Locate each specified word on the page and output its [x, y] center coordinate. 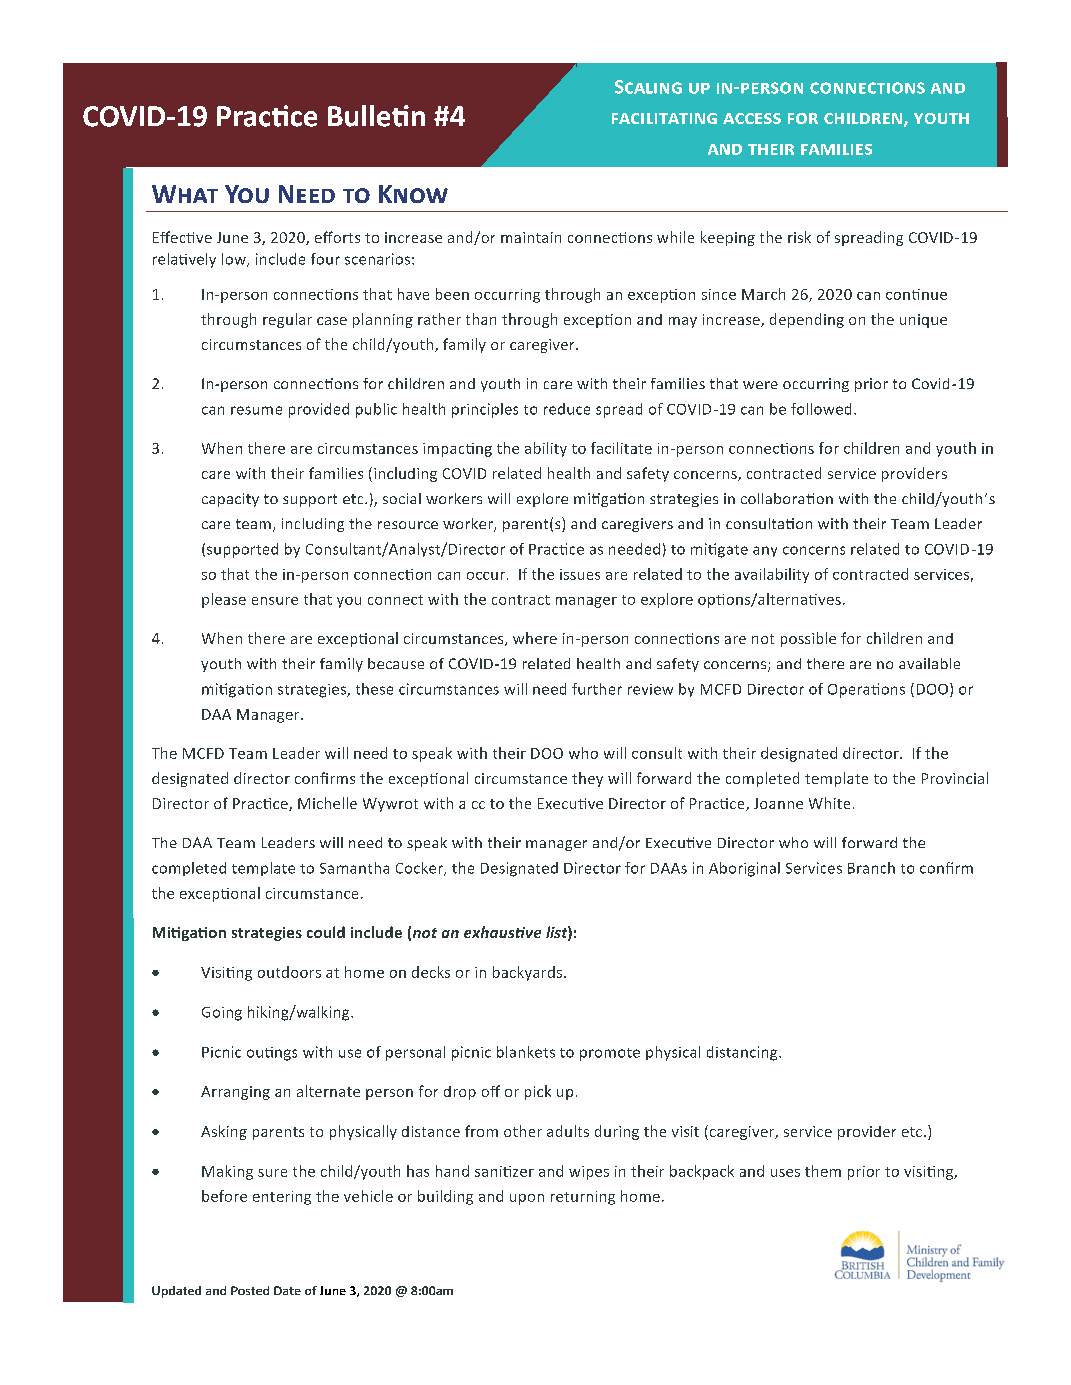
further [597, 689]
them [823, 1171]
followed [821, 409]
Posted [250, 1290]
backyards [529, 973]
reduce [567, 409]
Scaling [648, 87]
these [374, 689]
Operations [866, 690]
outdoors [289, 972]
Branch [871, 868]
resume [256, 410]
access [752, 118]
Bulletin [376, 116]
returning [583, 1198]
